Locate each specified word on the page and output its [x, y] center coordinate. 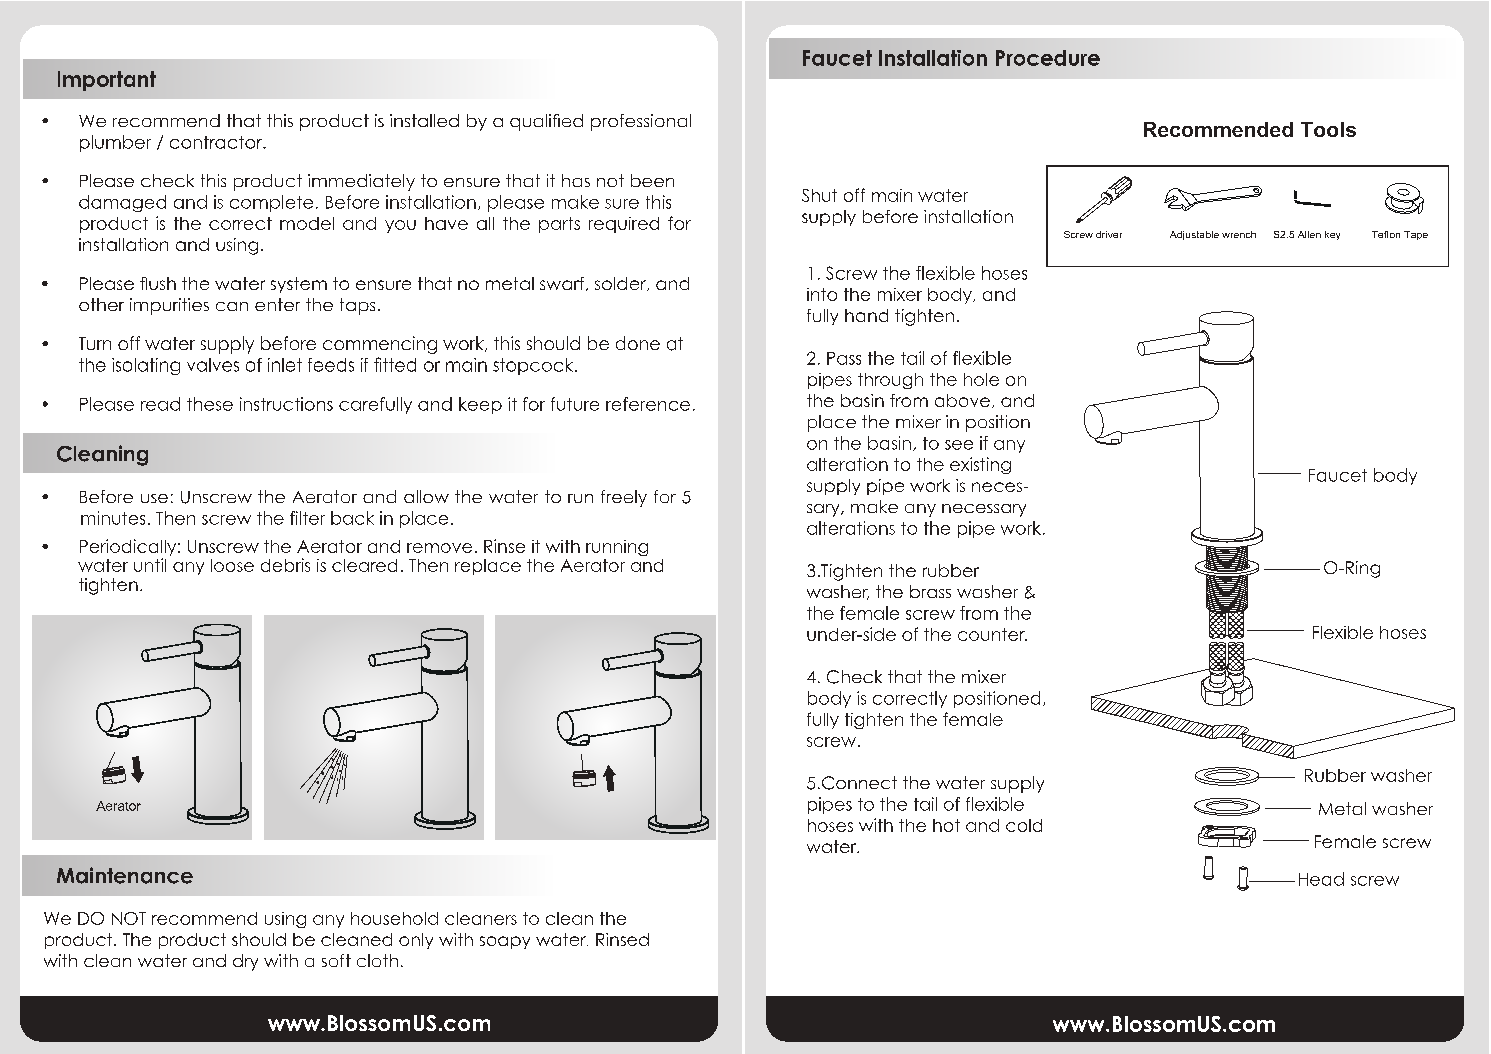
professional [641, 122]
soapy [505, 942]
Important [107, 81]
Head [1321, 879]
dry [245, 962]
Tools [1328, 129]
